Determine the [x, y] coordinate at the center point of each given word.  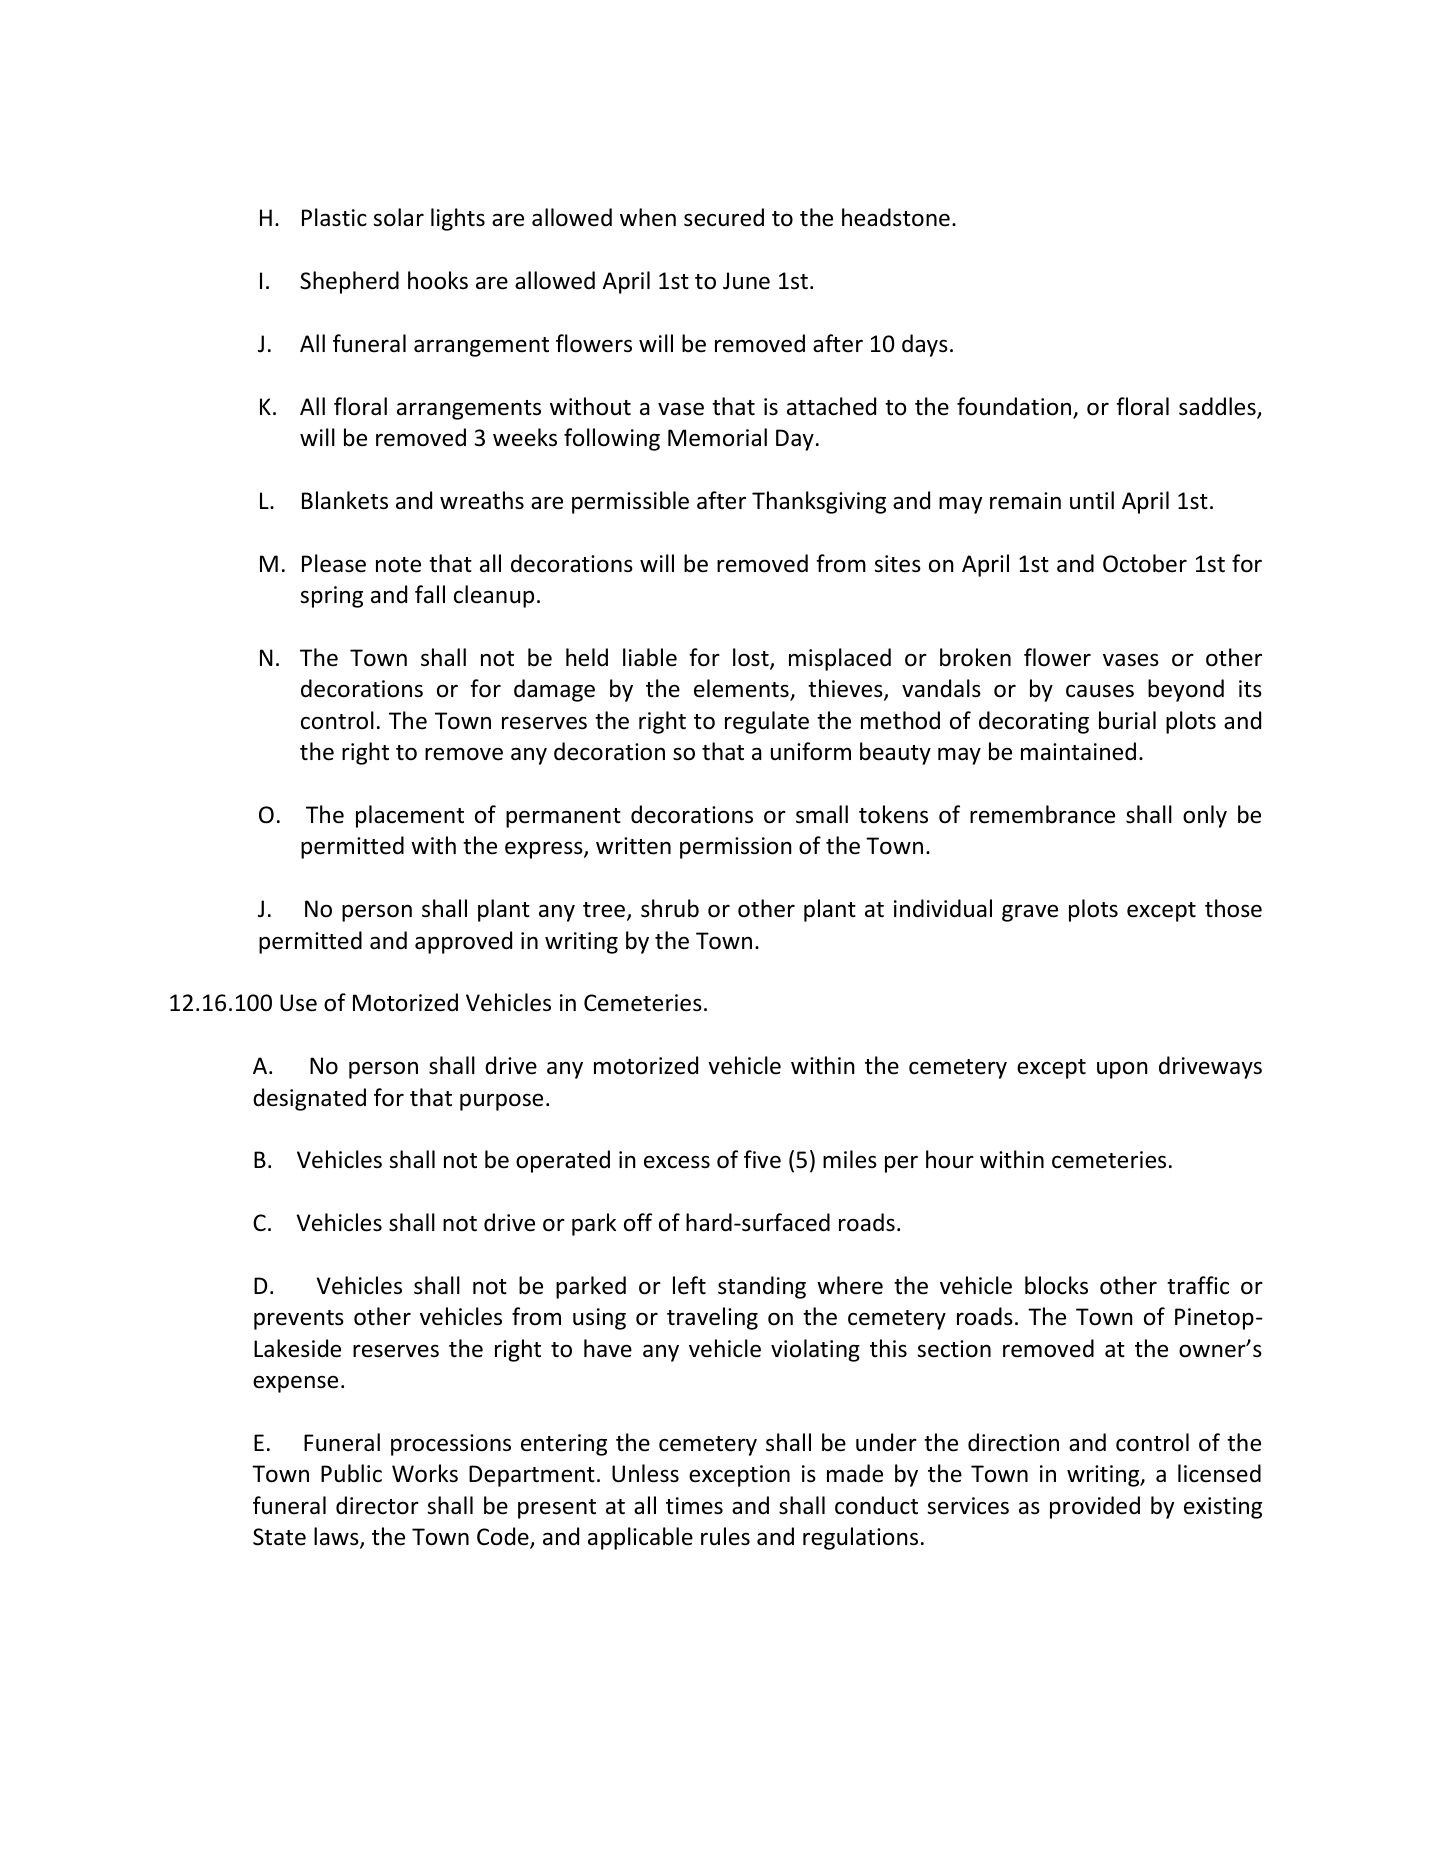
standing [762, 1287]
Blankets [345, 500]
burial [1127, 720]
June [746, 281]
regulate [767, 722]
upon [1122, 1070]
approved [463, 942]
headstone [896, 217]
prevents [299, 1320]
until [1092, 500]
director [377, 1505]
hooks [438, 280]
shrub [670, 908]
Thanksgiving [819, 502]
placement [410, 816]
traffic [1198, 1285]
